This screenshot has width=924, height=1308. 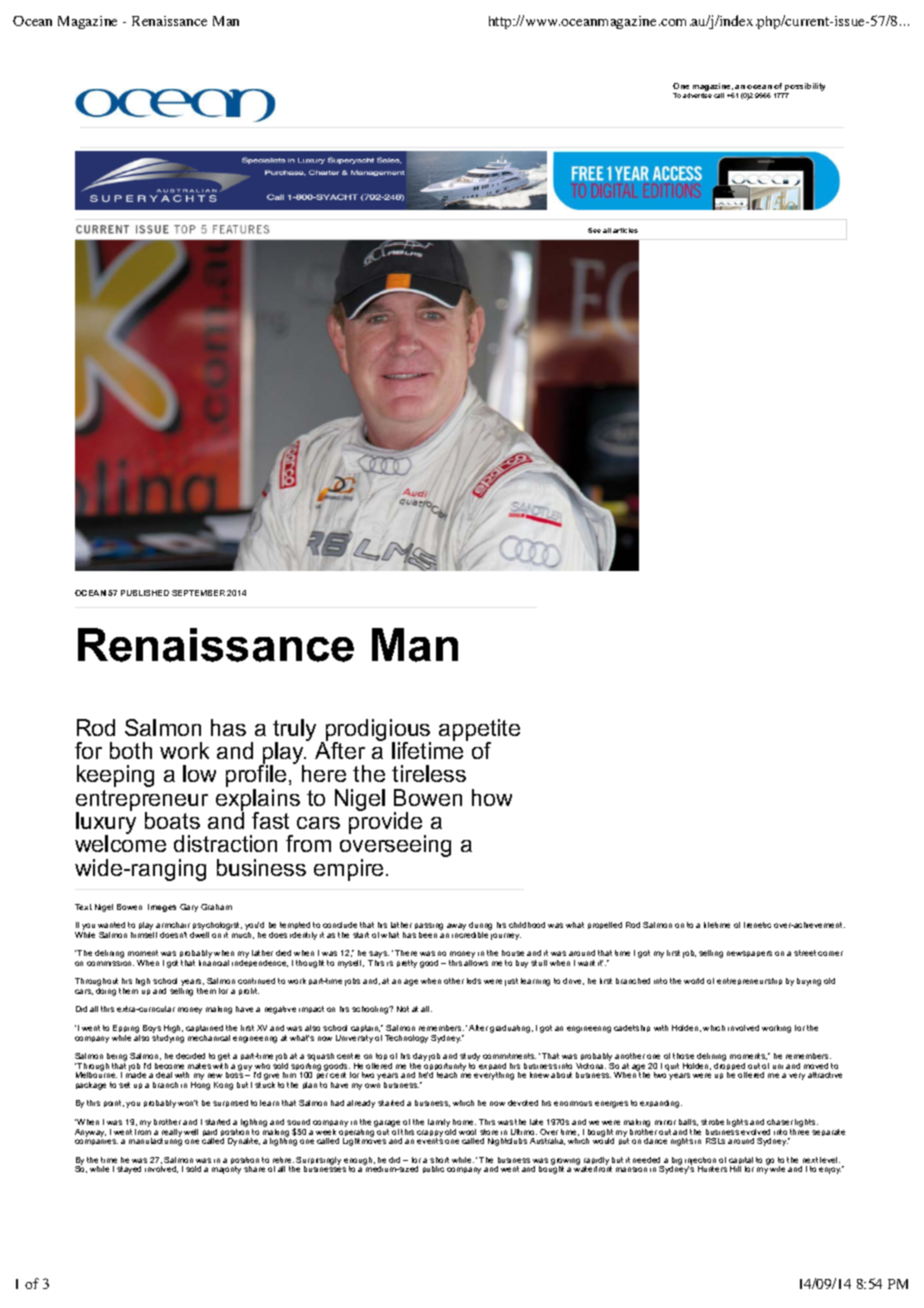 I want to click on possibility, so click(x=805, y=87).
